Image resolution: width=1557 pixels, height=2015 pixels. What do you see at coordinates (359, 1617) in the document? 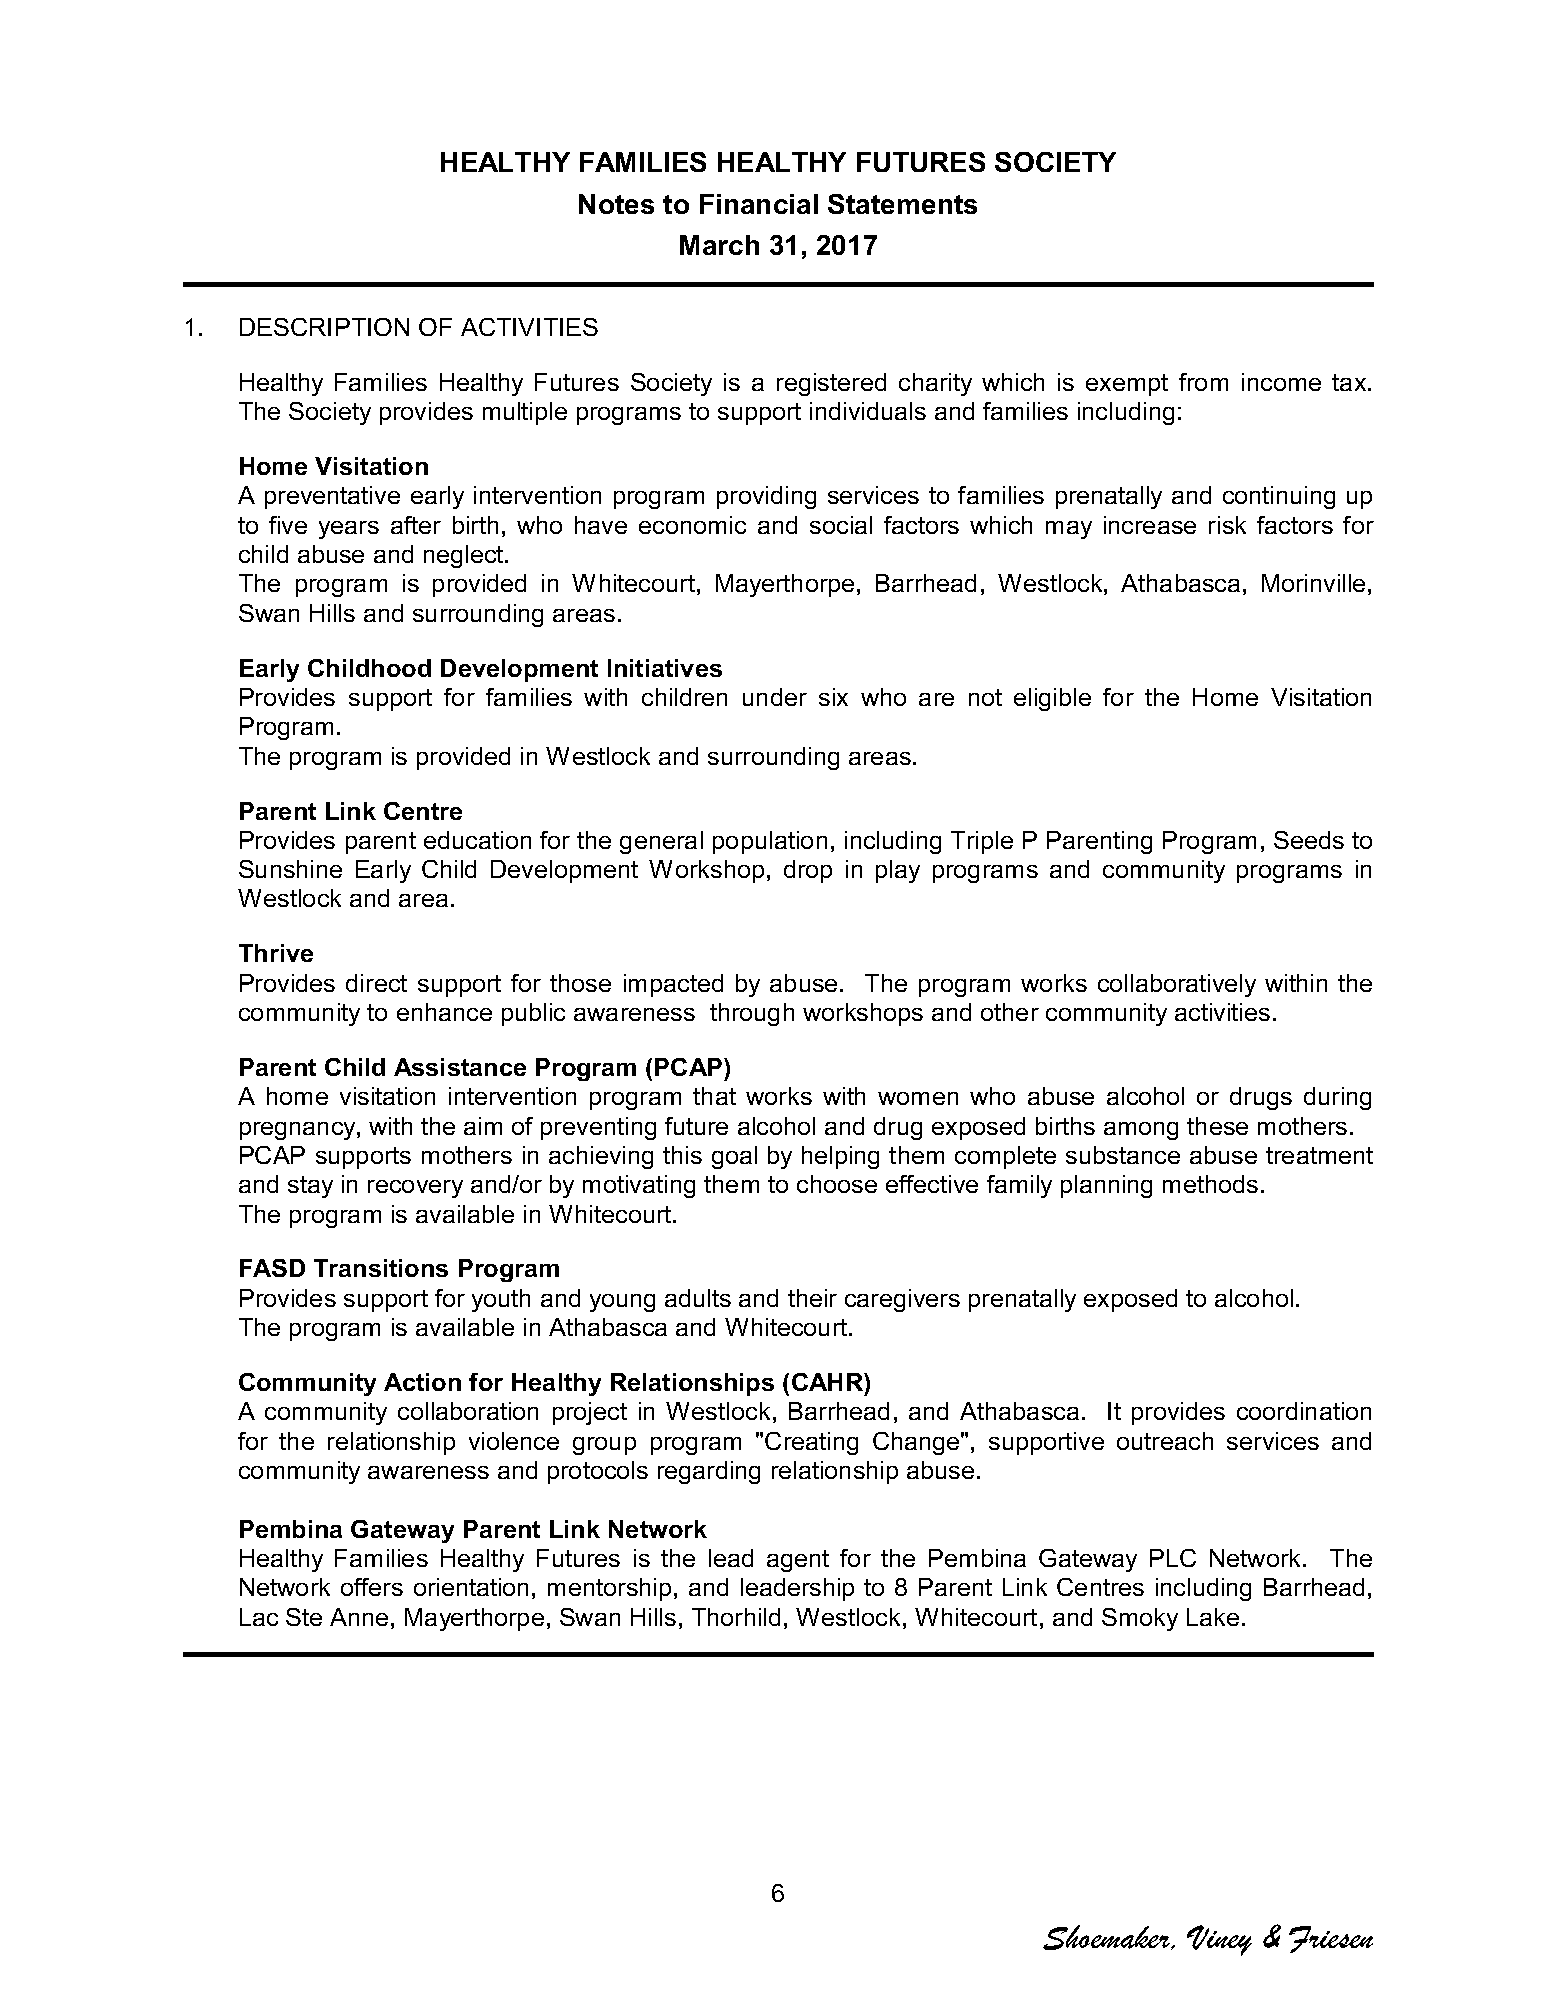
I see `Anne` at bounding box center [359, 1617].
